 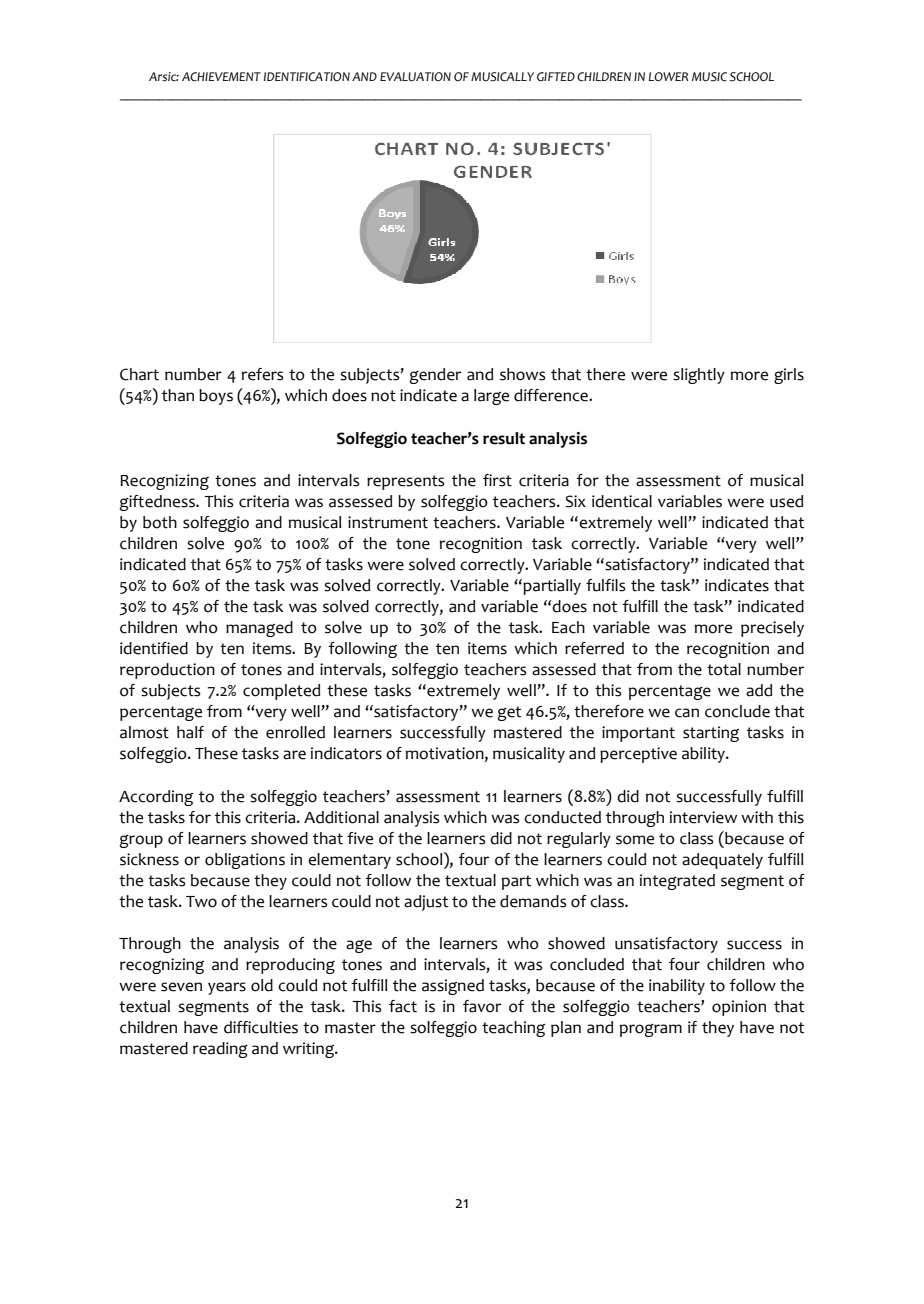 What do you see at coordinates (668, 76) in the screenshot?
I see `LOWER` at bounding box center [668, 76].
